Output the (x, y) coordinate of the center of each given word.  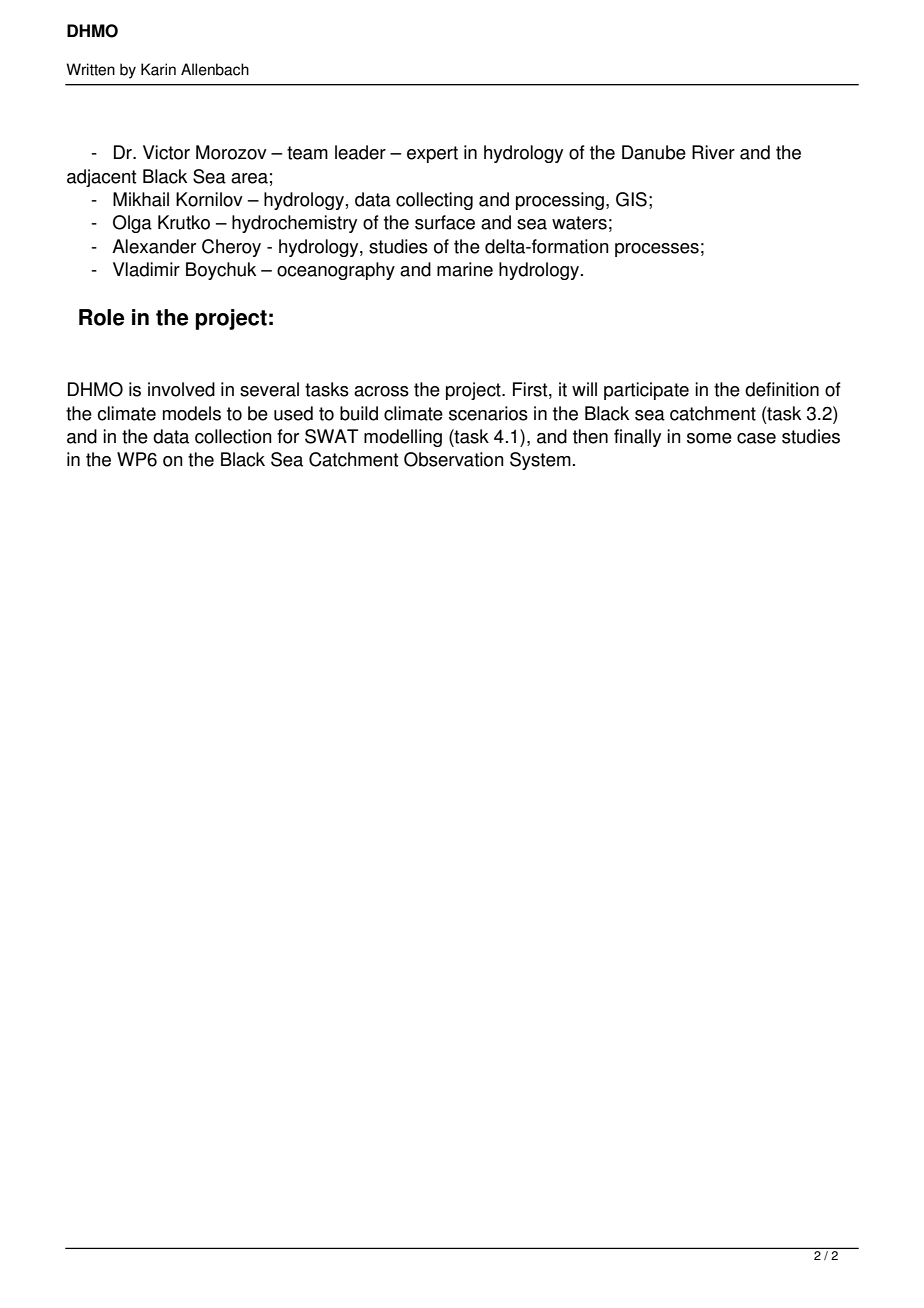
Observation (454, 459)
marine (465, 269)
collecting (434, 201)
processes (657, 250)
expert (432, 154)
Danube (654, 152)
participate (646, 391)
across (381, 391)
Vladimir (146, 269)
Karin (158, 69)
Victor (166, 152)
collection (233, 436)
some (709, 438)
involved (181, 389)
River (713, 152)
